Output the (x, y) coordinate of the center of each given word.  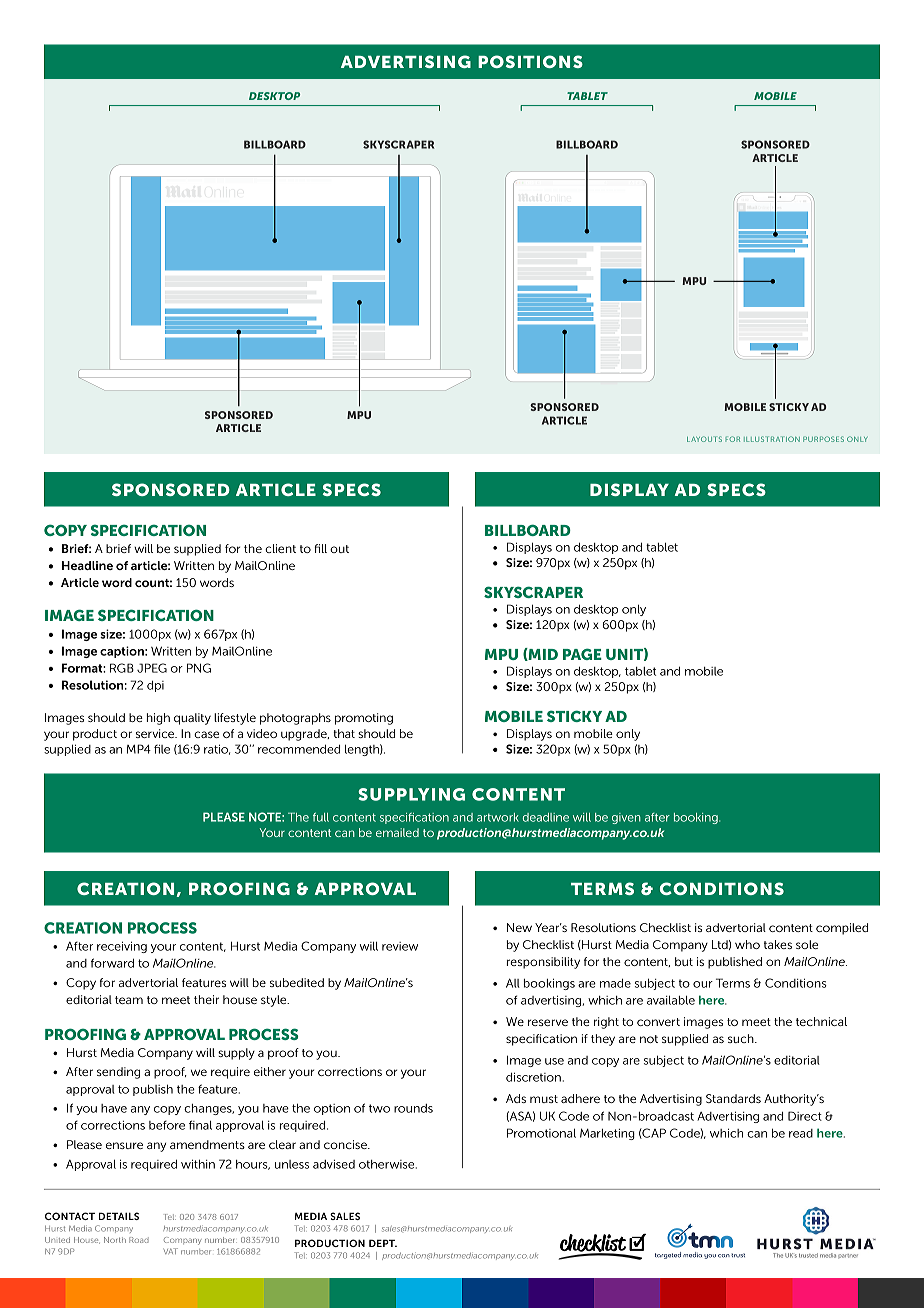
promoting (364, 719)
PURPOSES (823, 439)
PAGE (582, 654)
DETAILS (119, 1216)
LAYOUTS (704, 439)
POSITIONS (530, 61)
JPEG (152, 668)
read (801, 1133)
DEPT (383, 1243)
